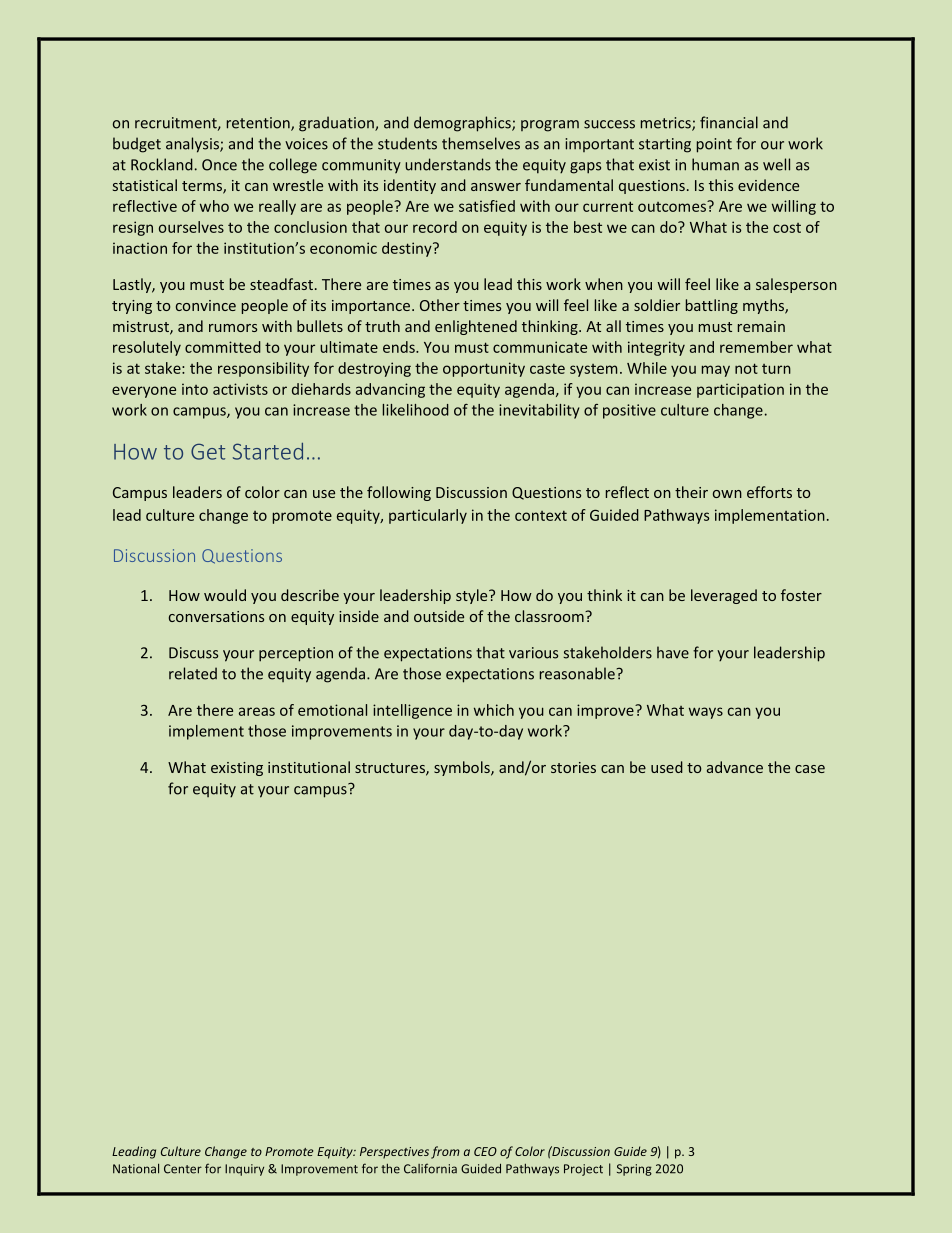 Image resolution: width=952 pixels, height=1233 pixels. What do you see at coordinates (485, 1151) in the screenshot?
I see `CEO` at bounding box center [485, 1151].
